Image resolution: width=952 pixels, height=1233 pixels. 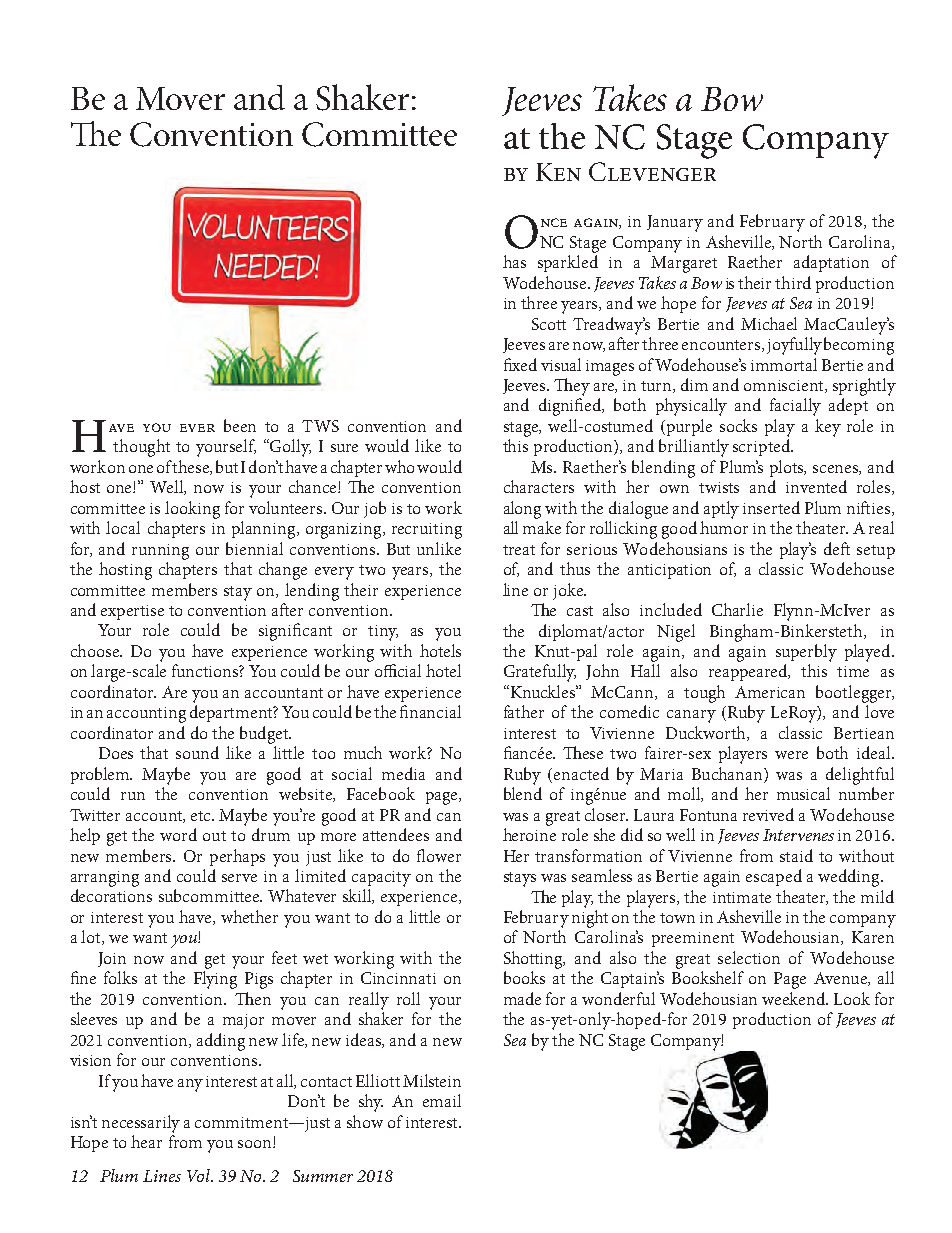 What do you see at coordinates (524, 711) in the page?
I see `father` at bounding box center [524, 711].
